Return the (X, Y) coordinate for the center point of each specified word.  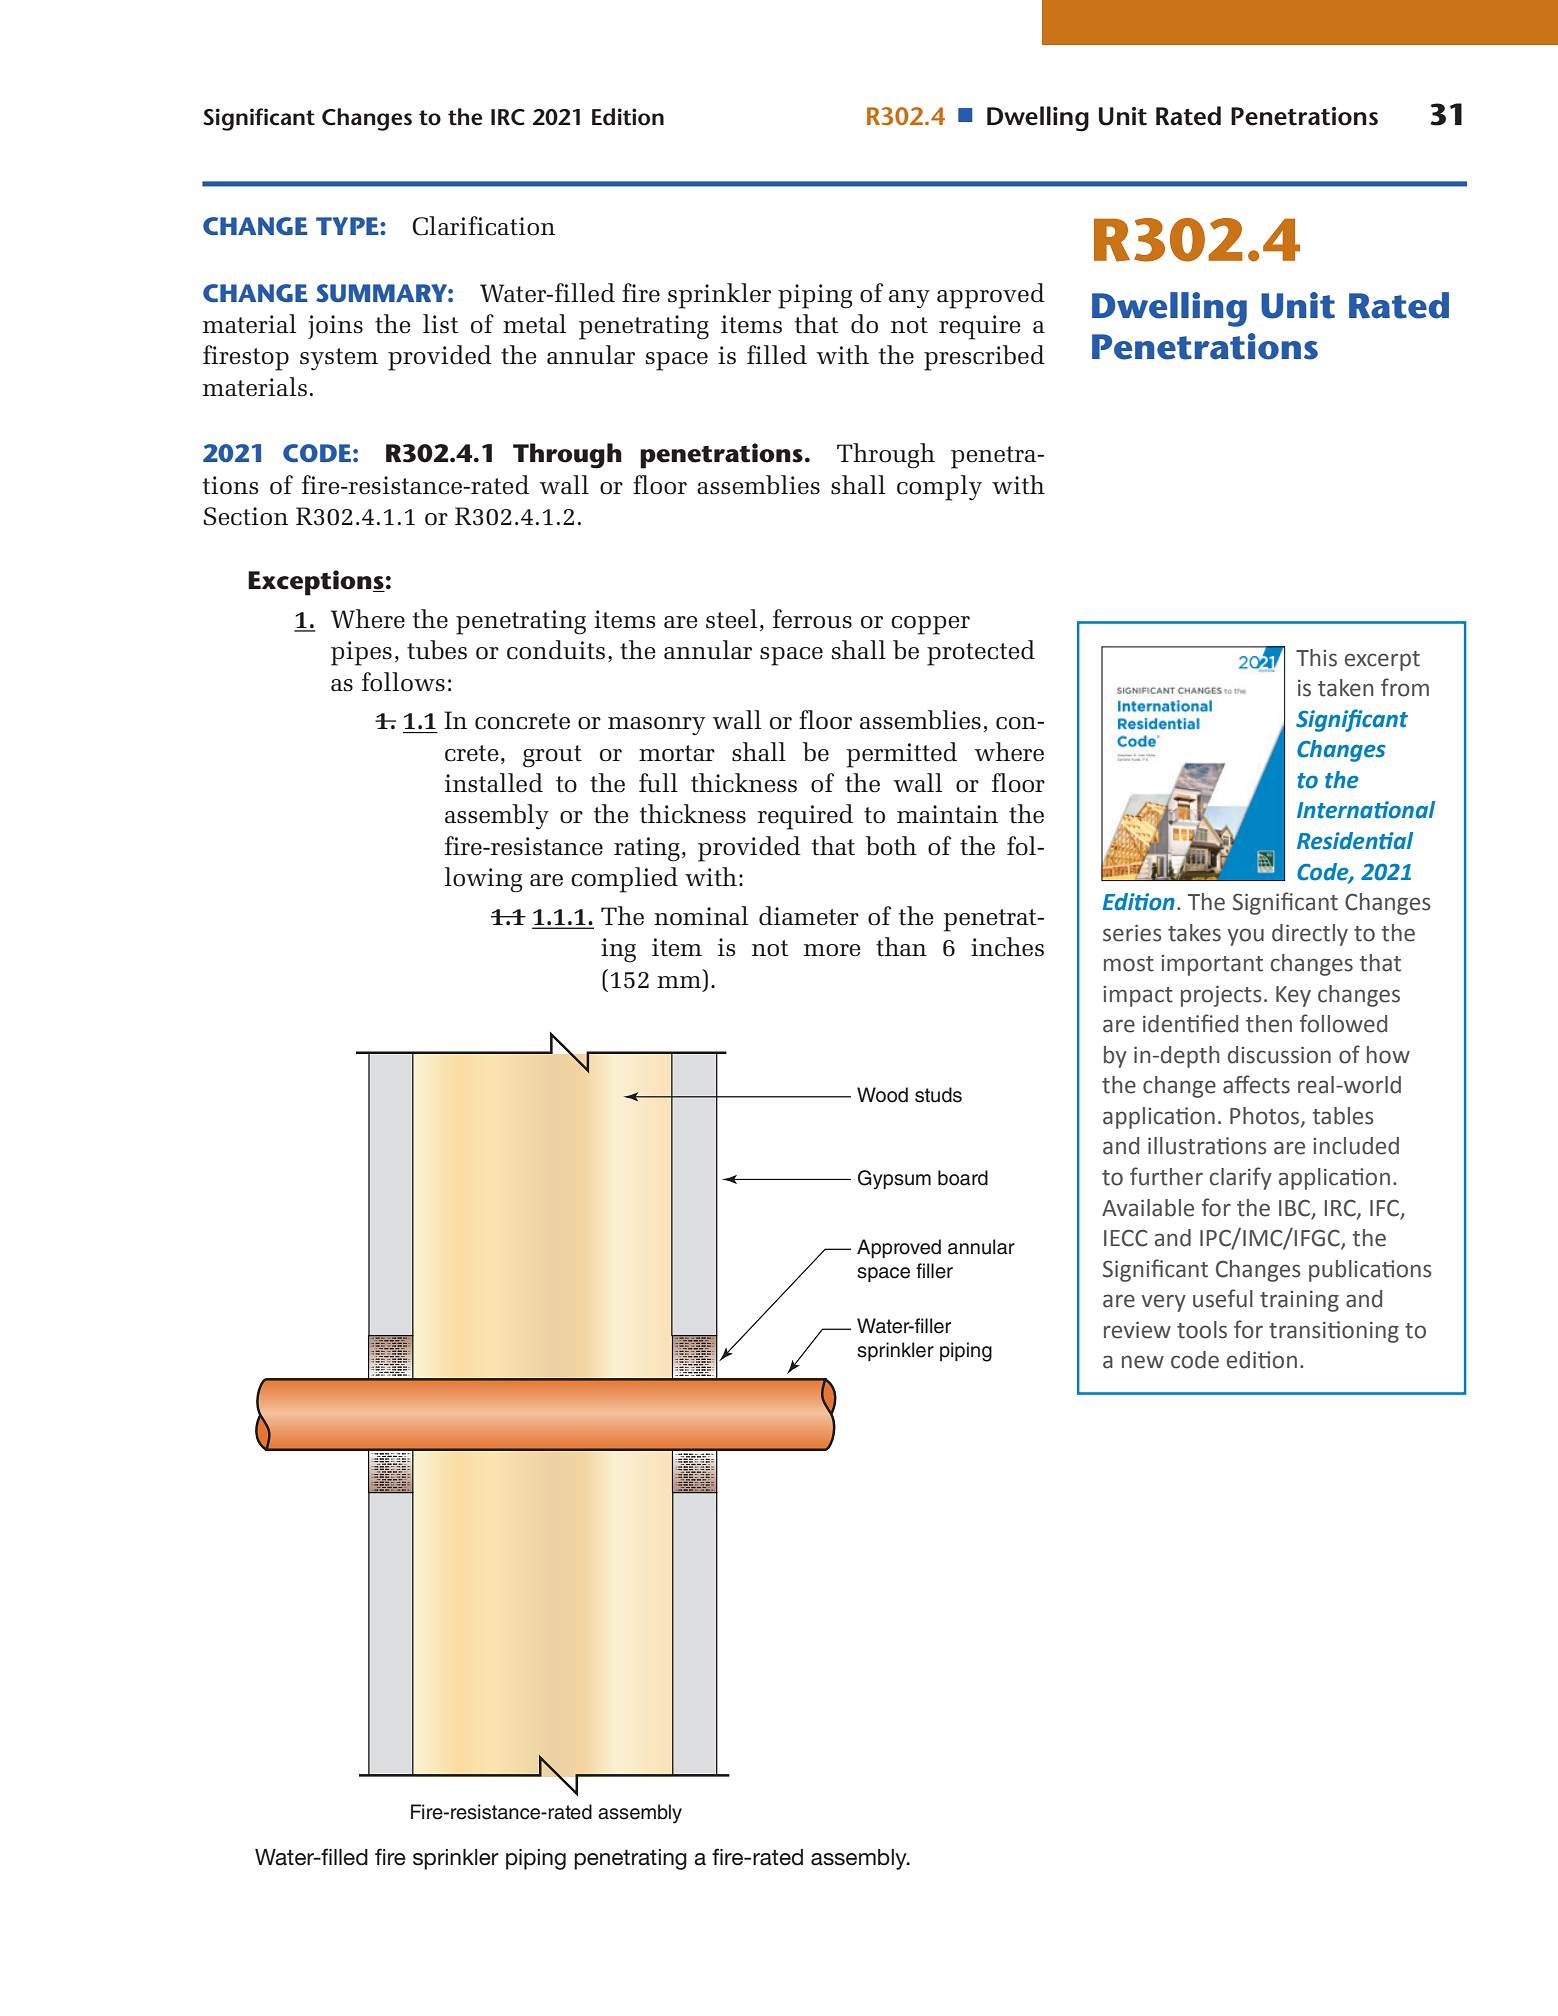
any (909, 299)
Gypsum (894, 1180)
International (1366, 810)
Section (245, 516)
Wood (882, 1095)
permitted (901, 755)
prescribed (984, 358)
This (1316, 658)
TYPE (348, 226)
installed (494, 783)
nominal (701, 916)
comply (939, 488)
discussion (1279, 1055)
